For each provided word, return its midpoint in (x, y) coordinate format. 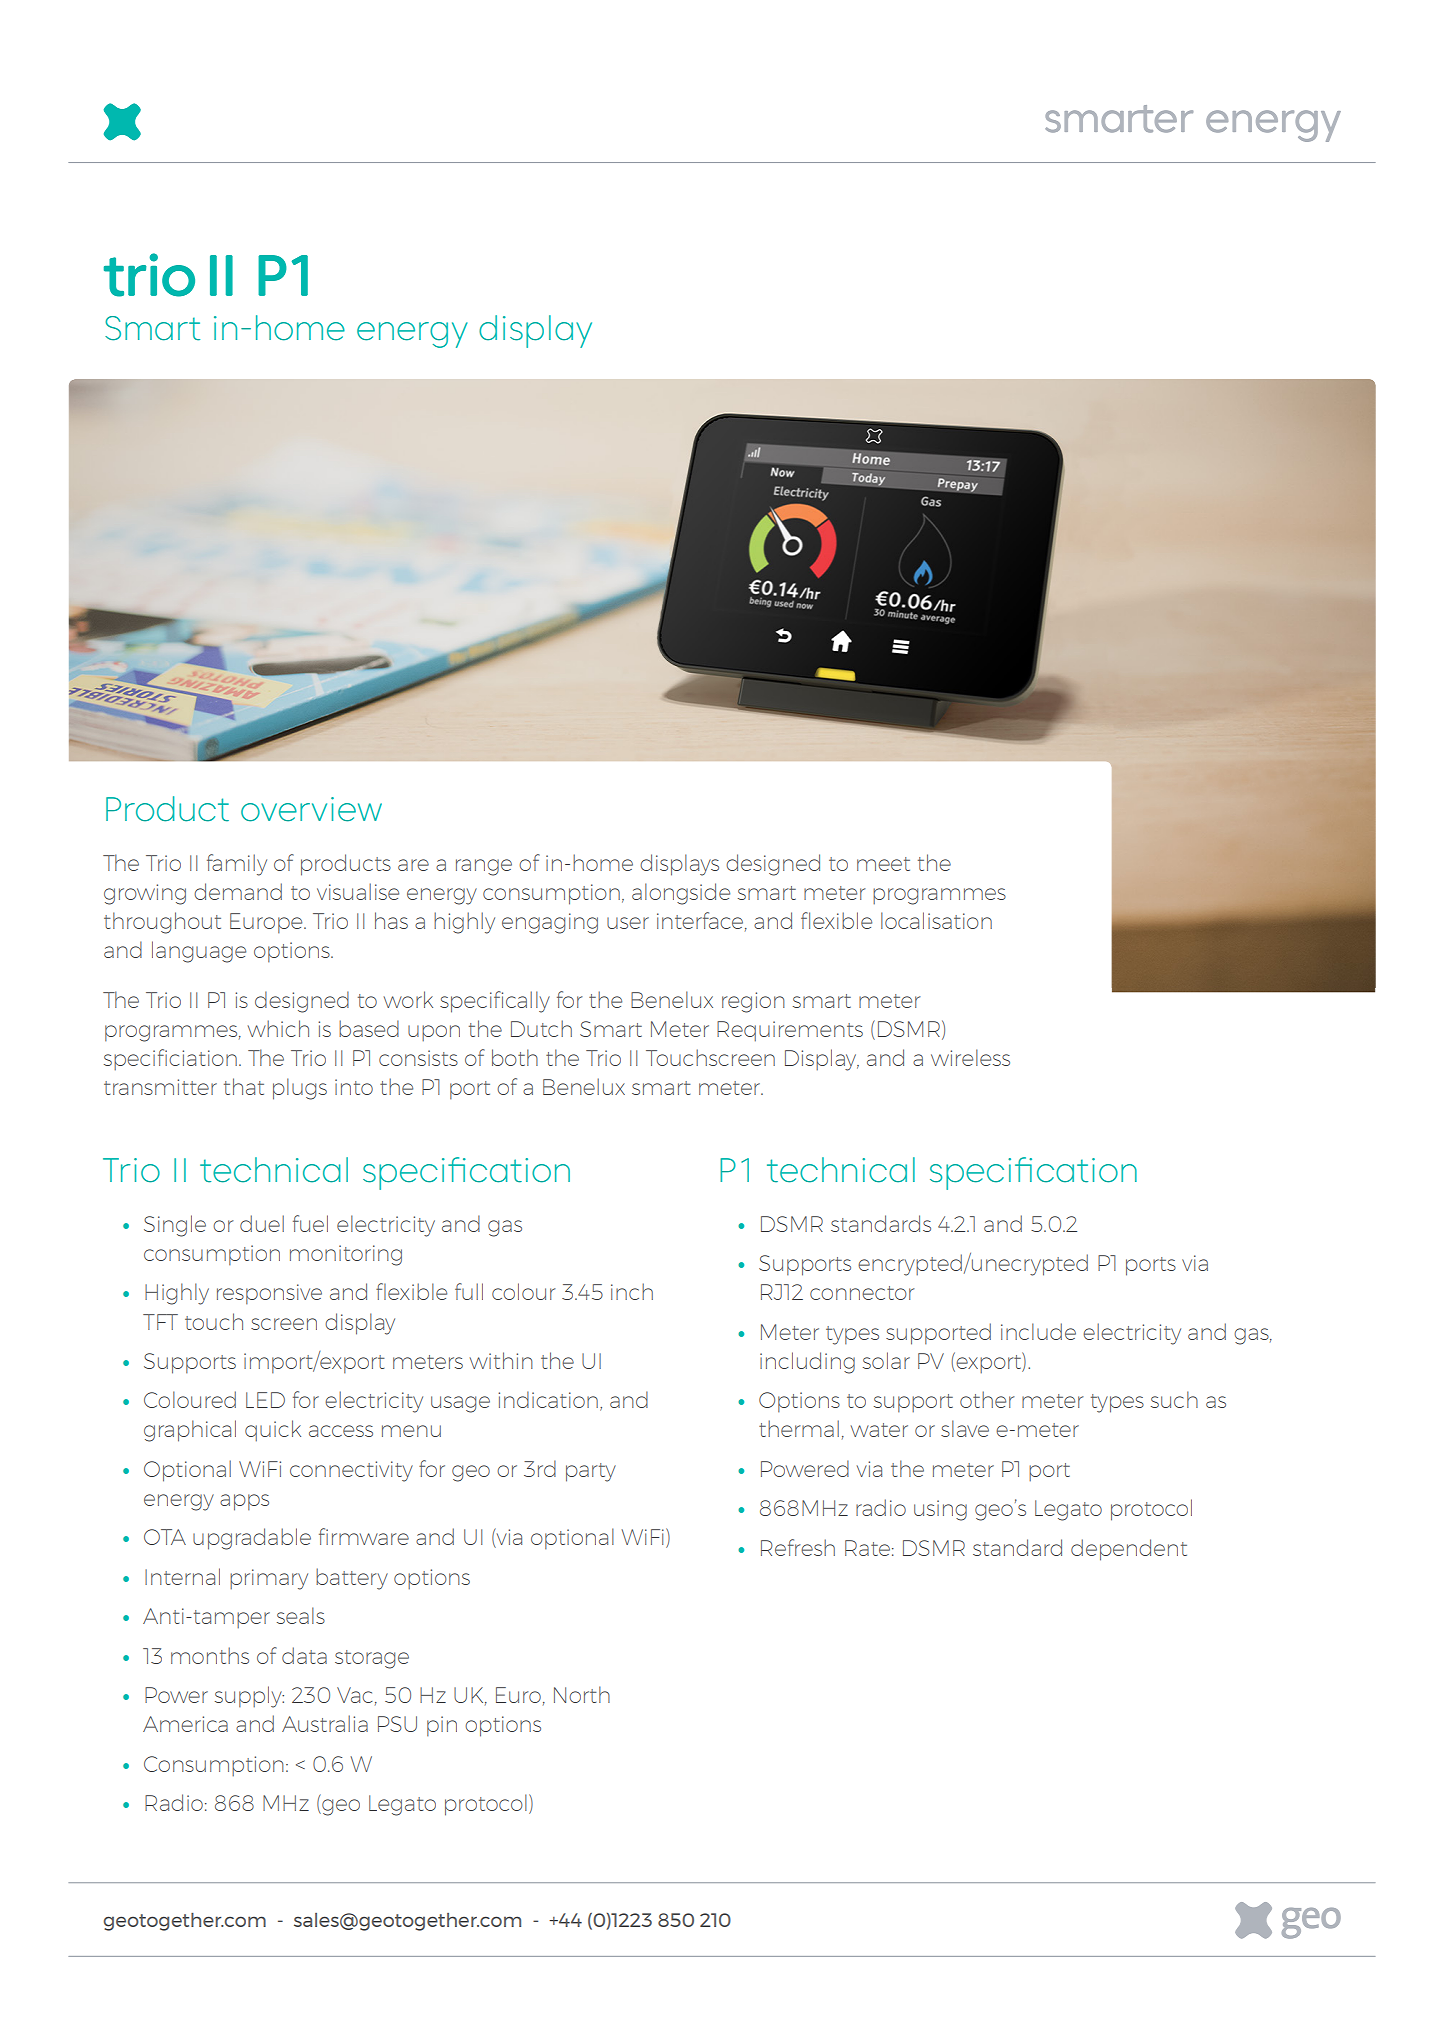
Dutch (541, 1028)
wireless (970, 1057)
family (237, 865)
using (940, 1510)
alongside (681, 894)
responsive (269, 1294)
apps (244, 1502)
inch (632, 1291)
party (591, 1472)
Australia (325, 1723)
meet (883, 864)
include (1038, 1331)
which (278, 1028)
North (582, 1694)
